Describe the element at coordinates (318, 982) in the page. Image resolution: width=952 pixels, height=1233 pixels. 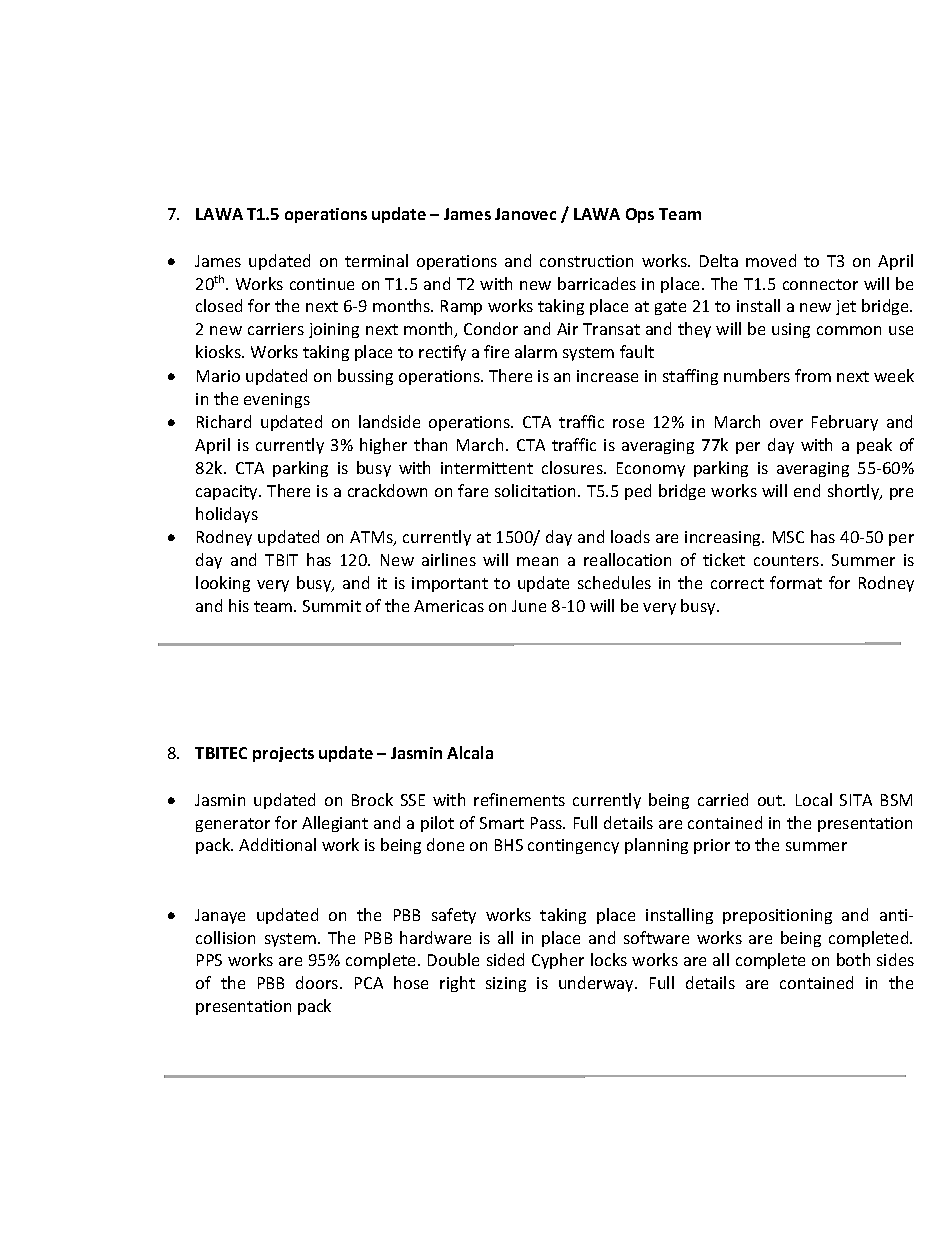
I see `doors` at that location.
